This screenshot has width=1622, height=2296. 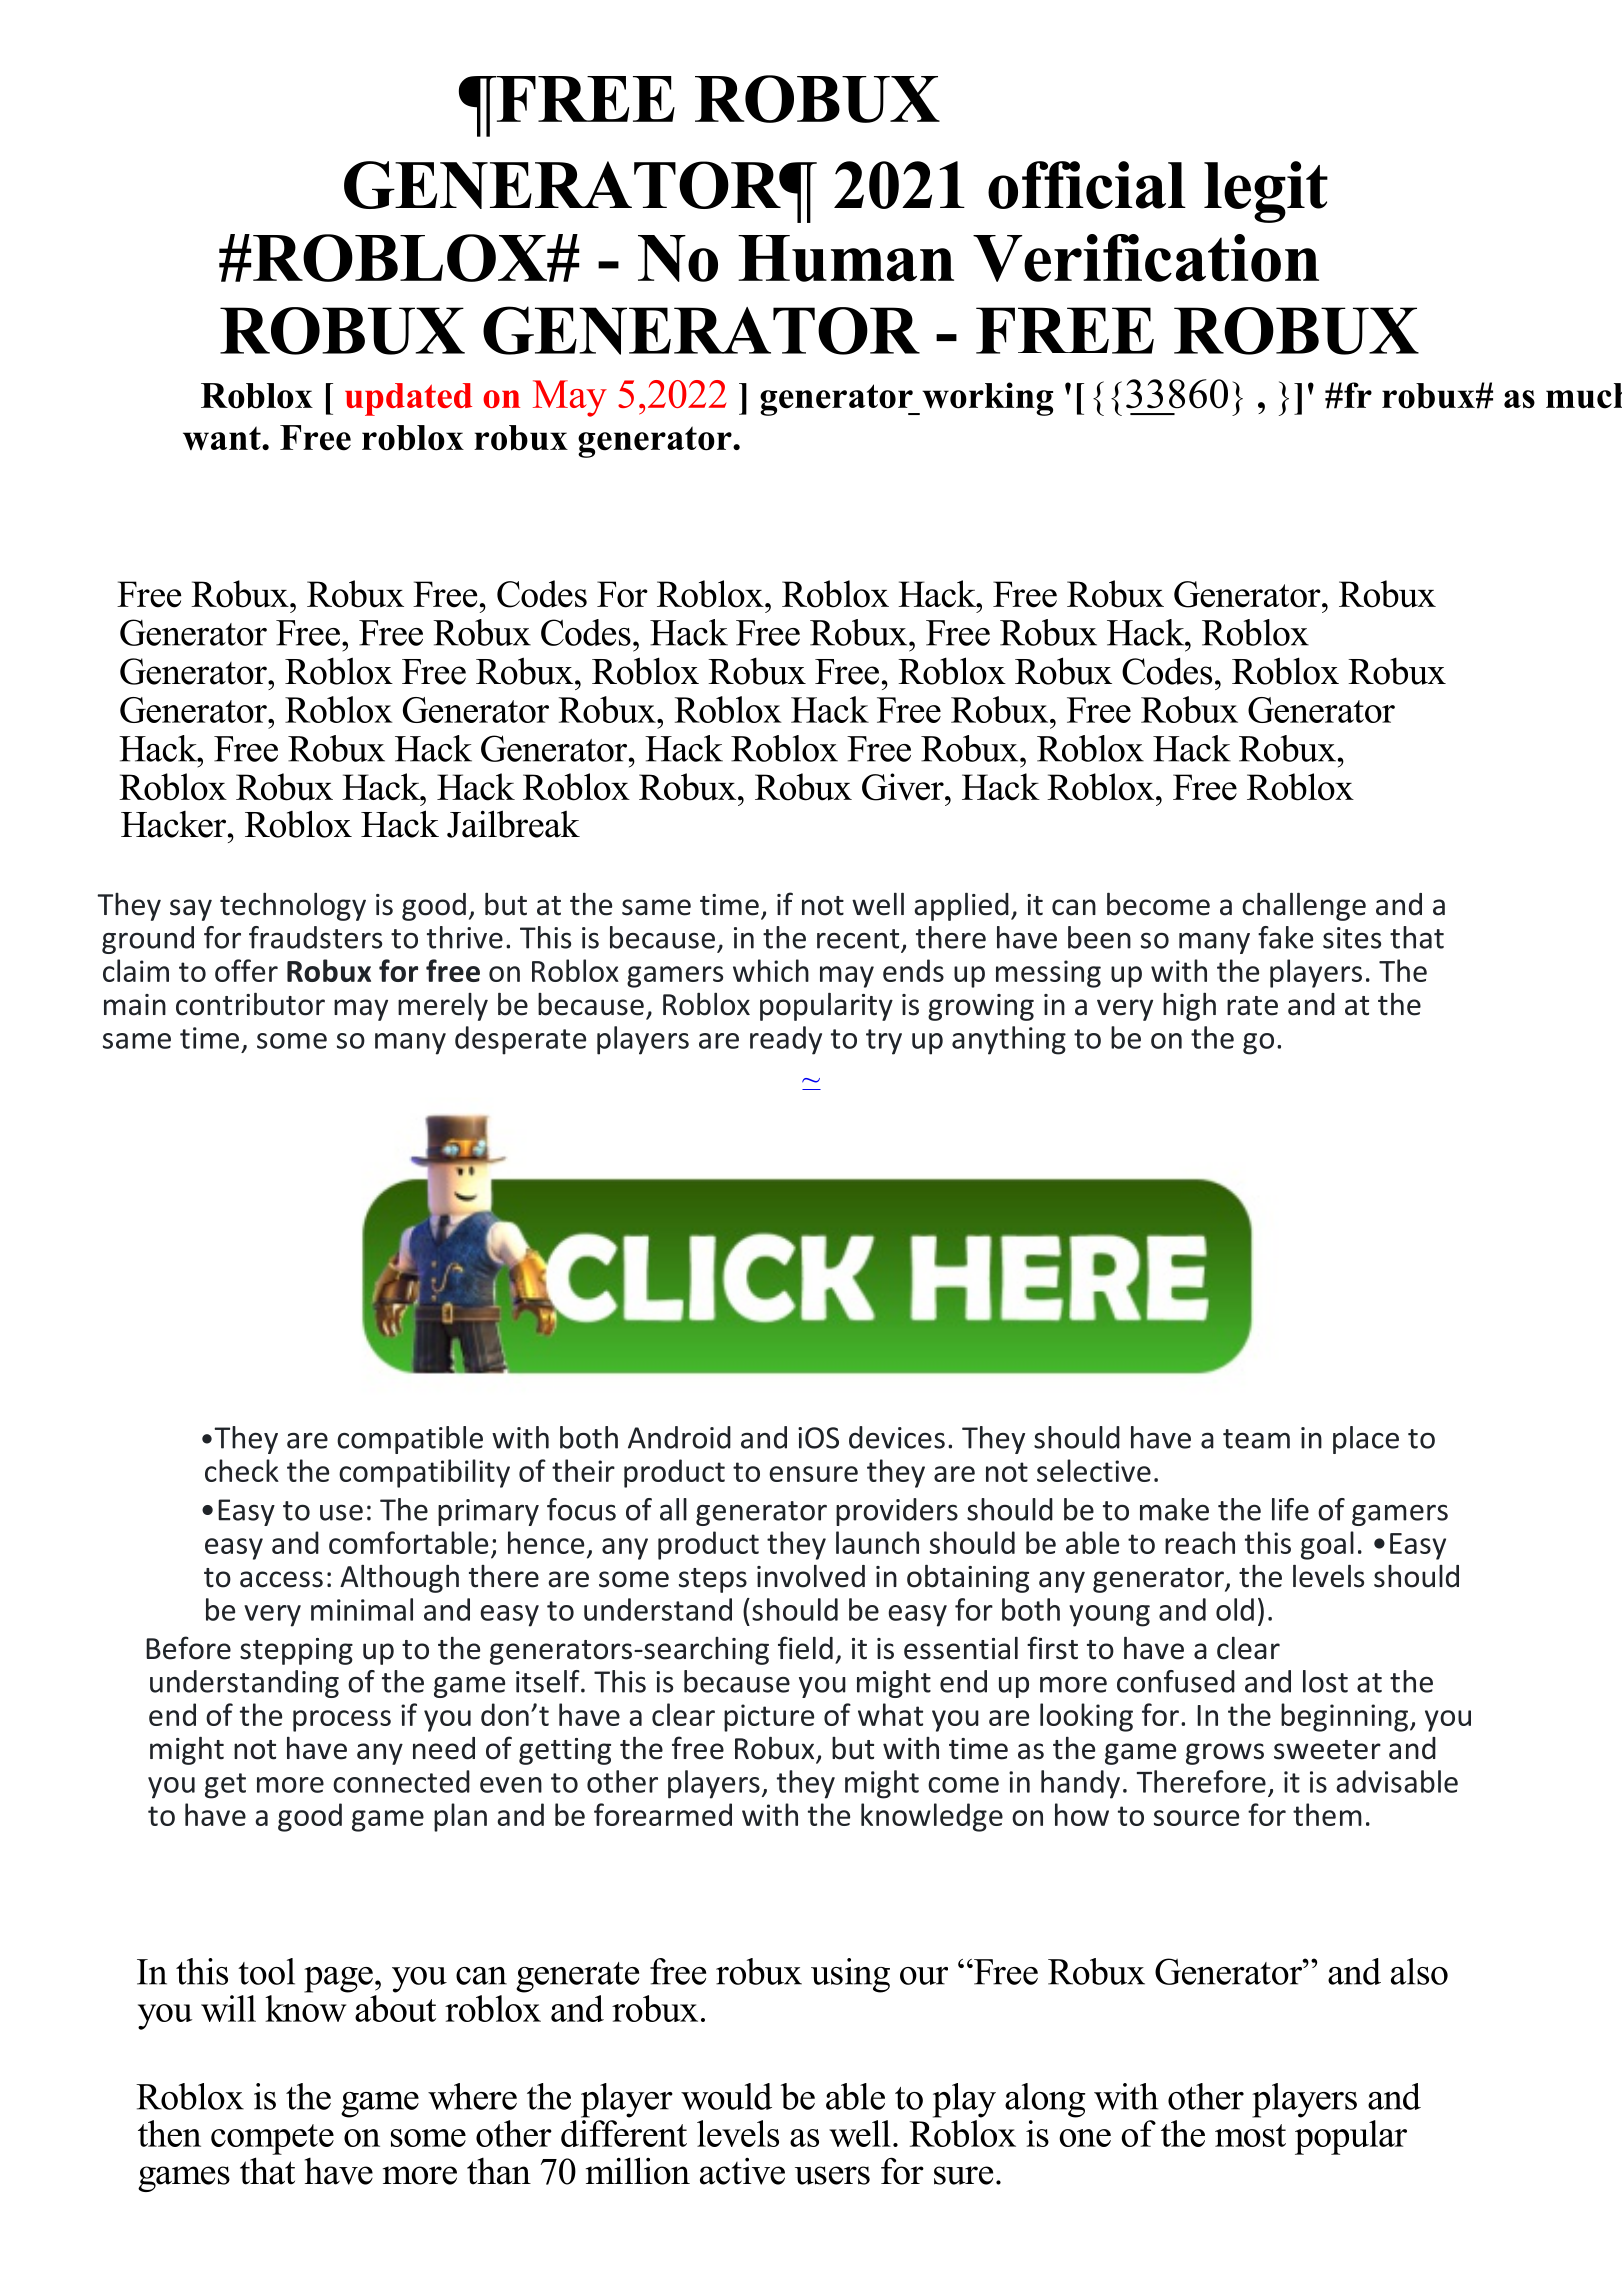 I want to click on most, so click(x=1250, y=2135).
